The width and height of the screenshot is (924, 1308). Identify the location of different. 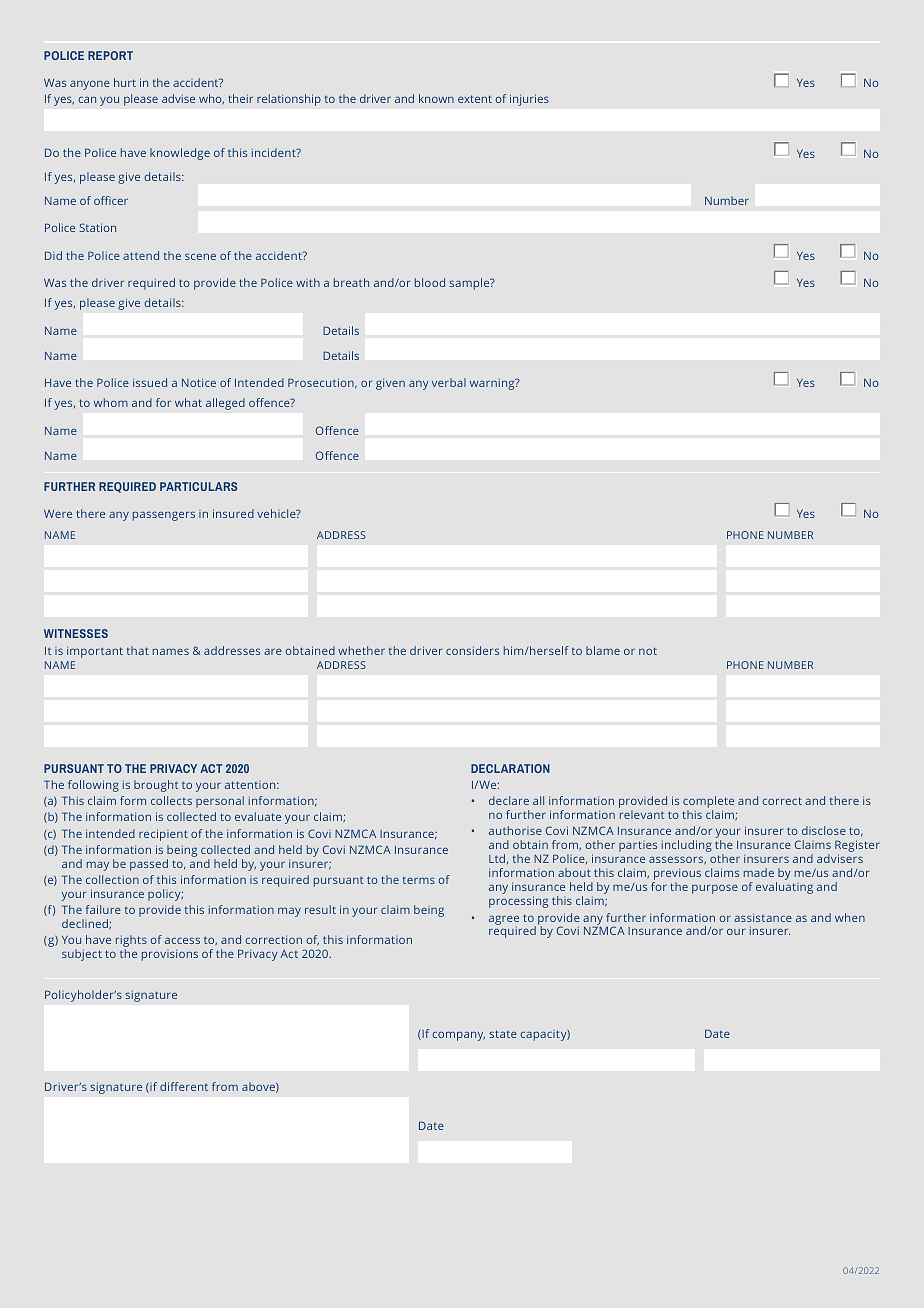
(184, 1086).
